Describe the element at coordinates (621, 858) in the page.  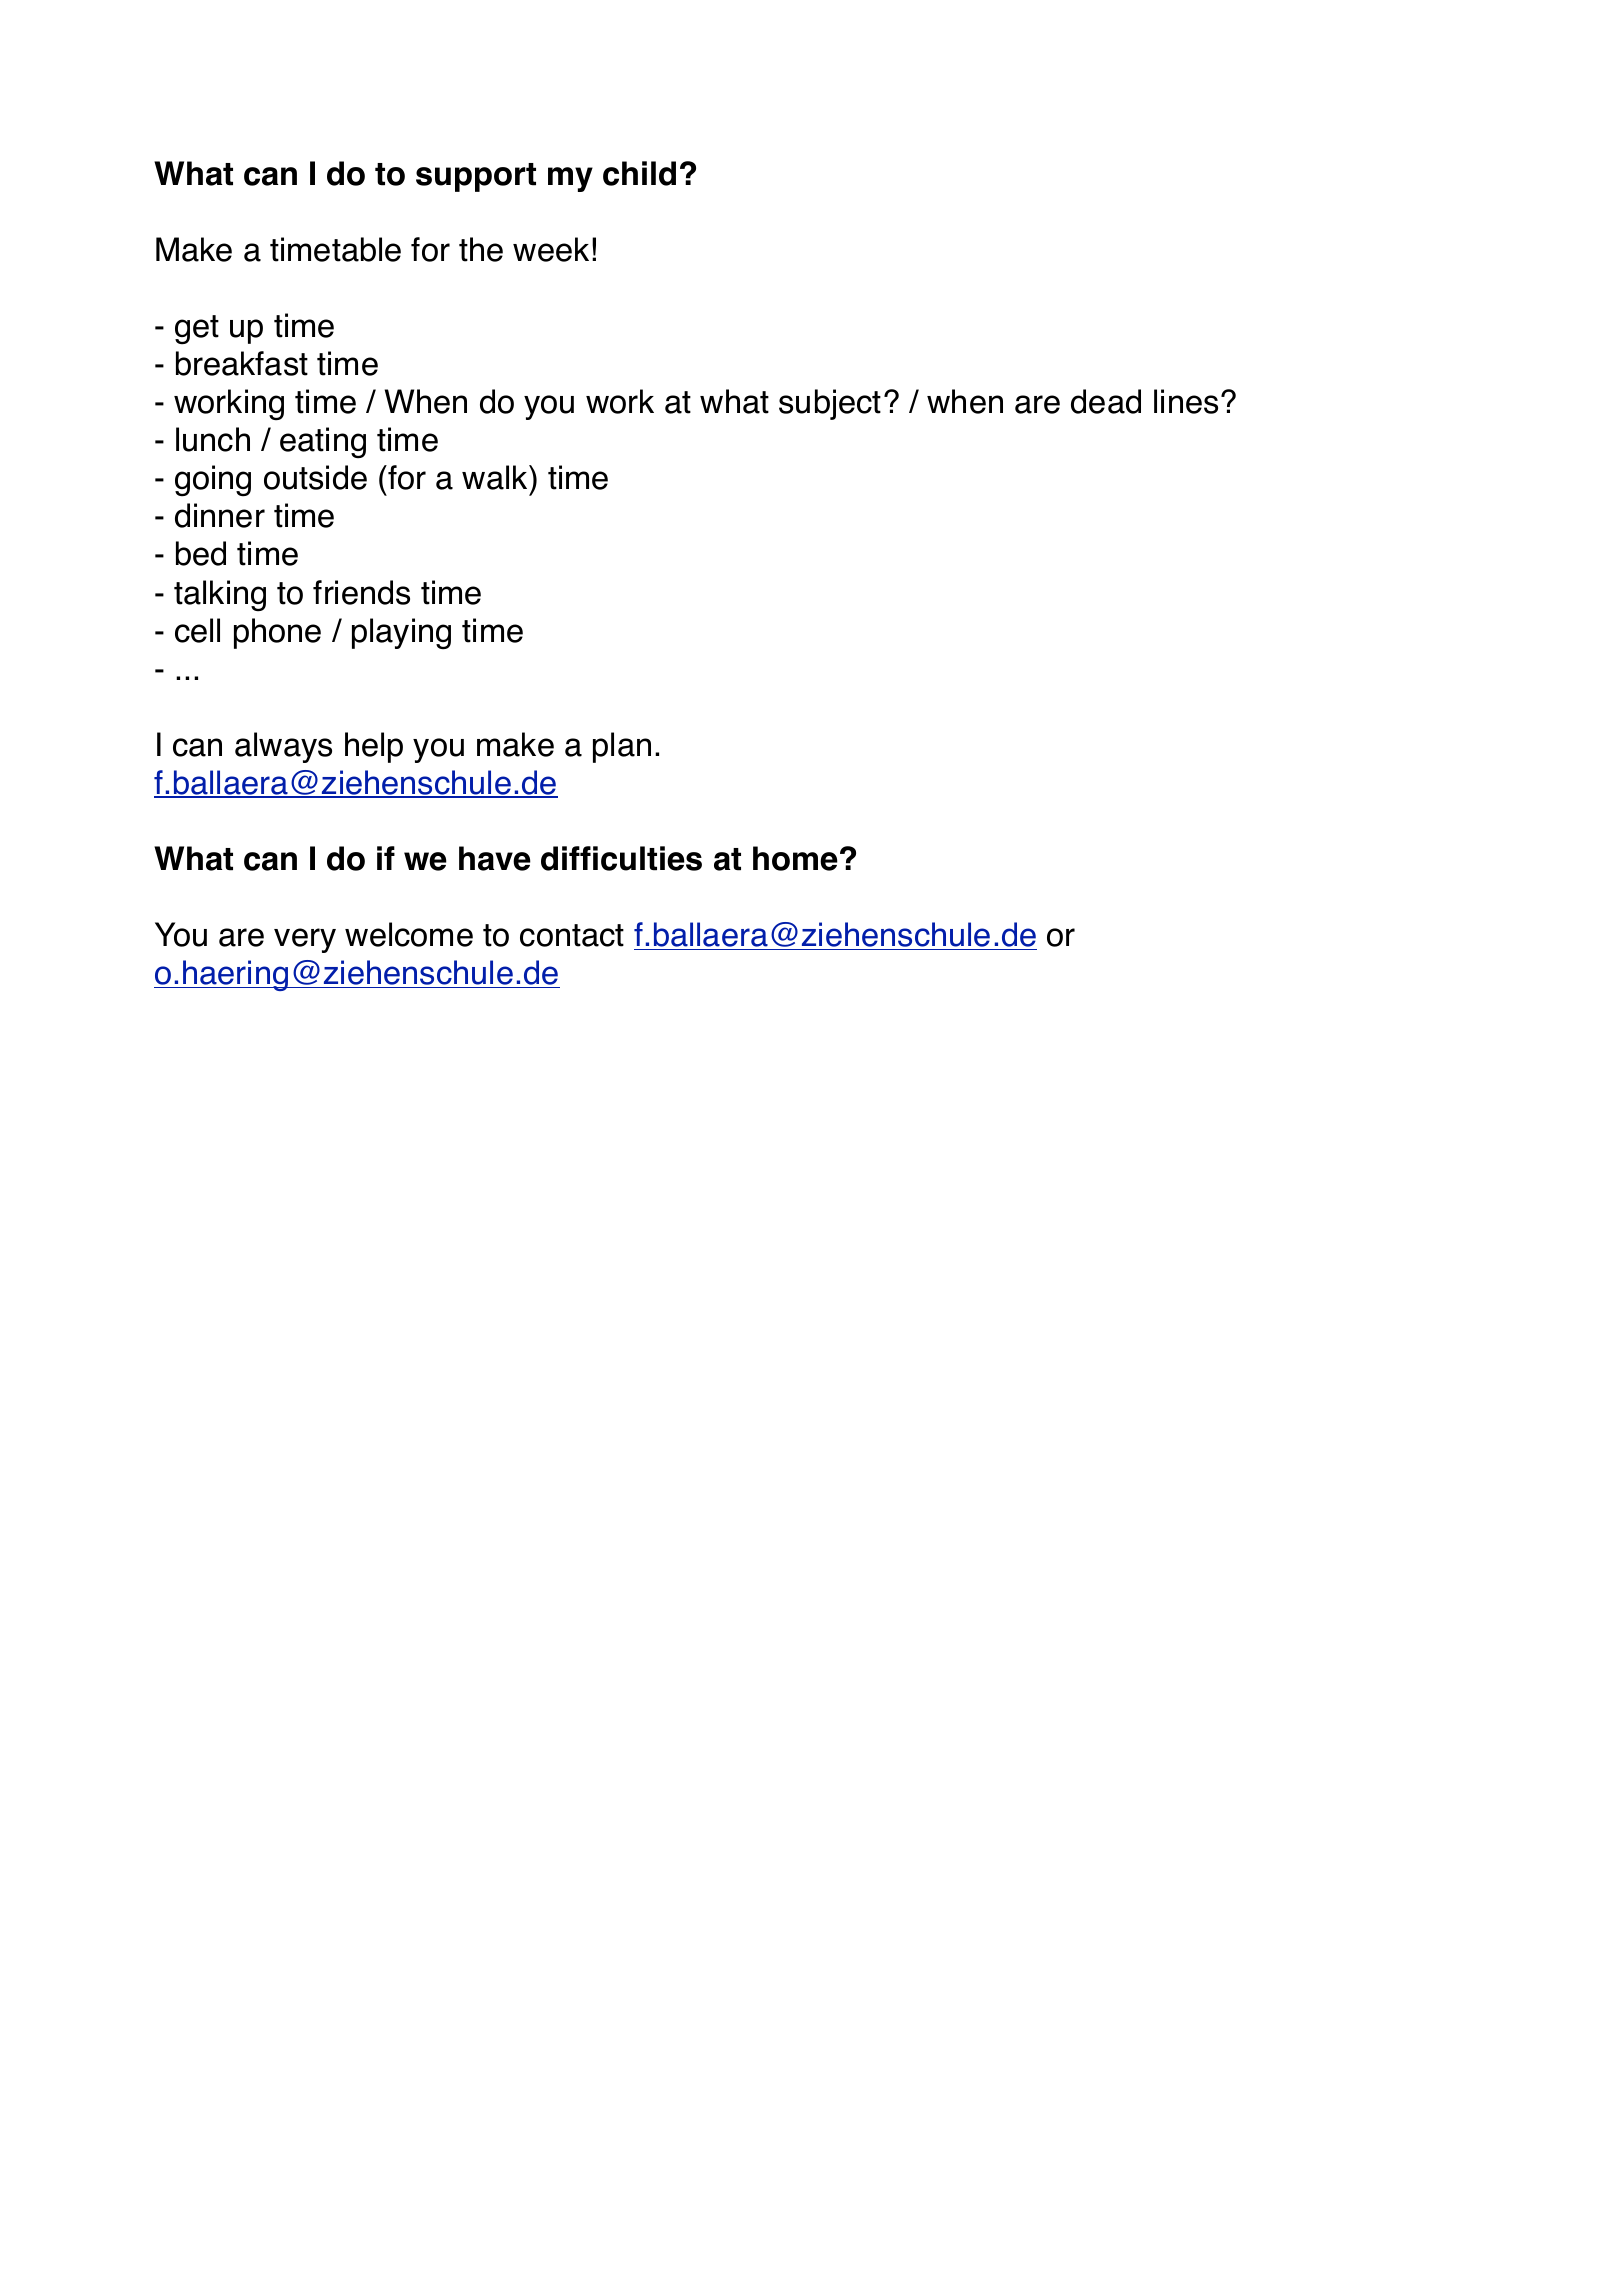
I see `difficulties` at that location.
